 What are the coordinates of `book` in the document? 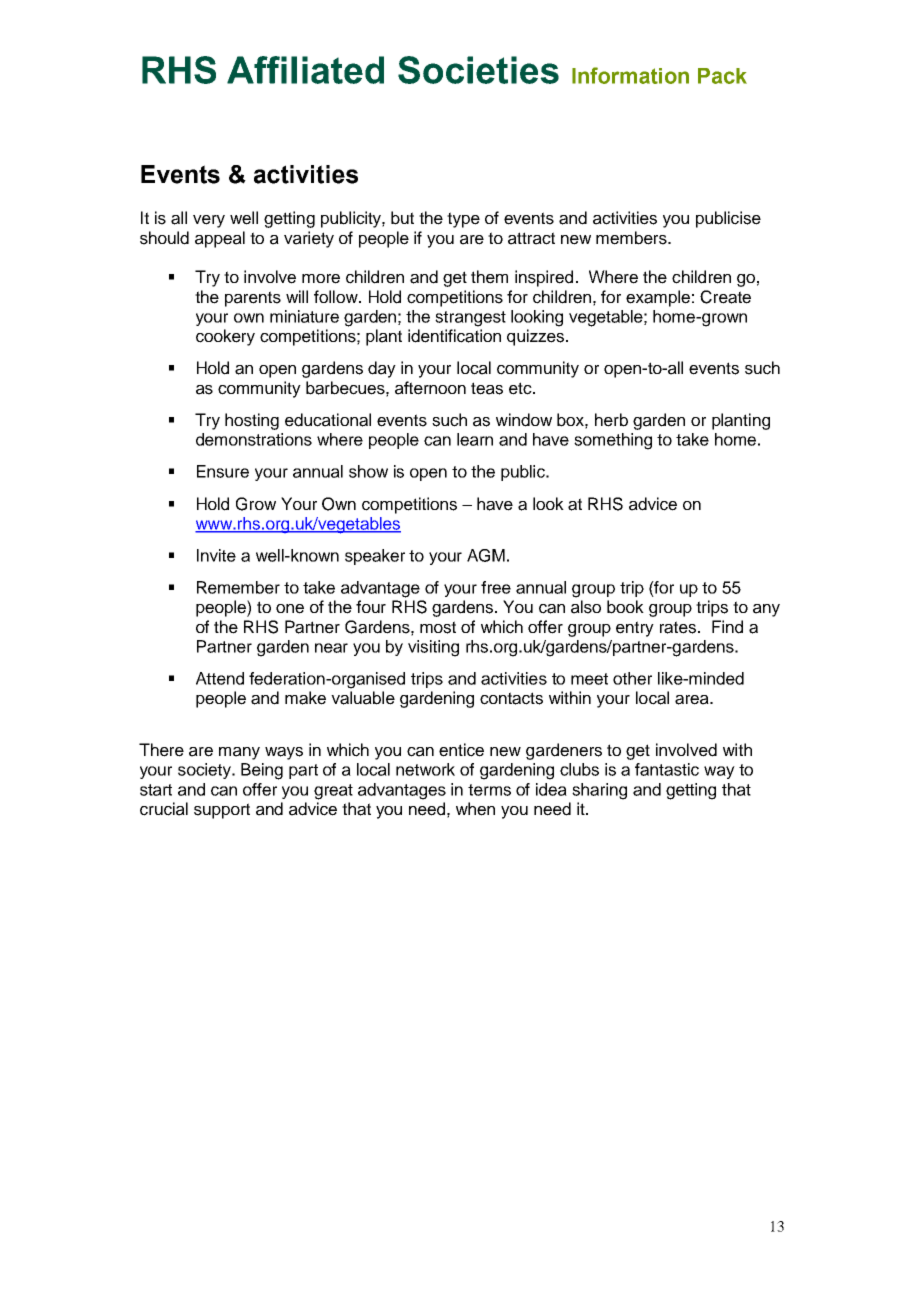 It's located at (625, 607).
